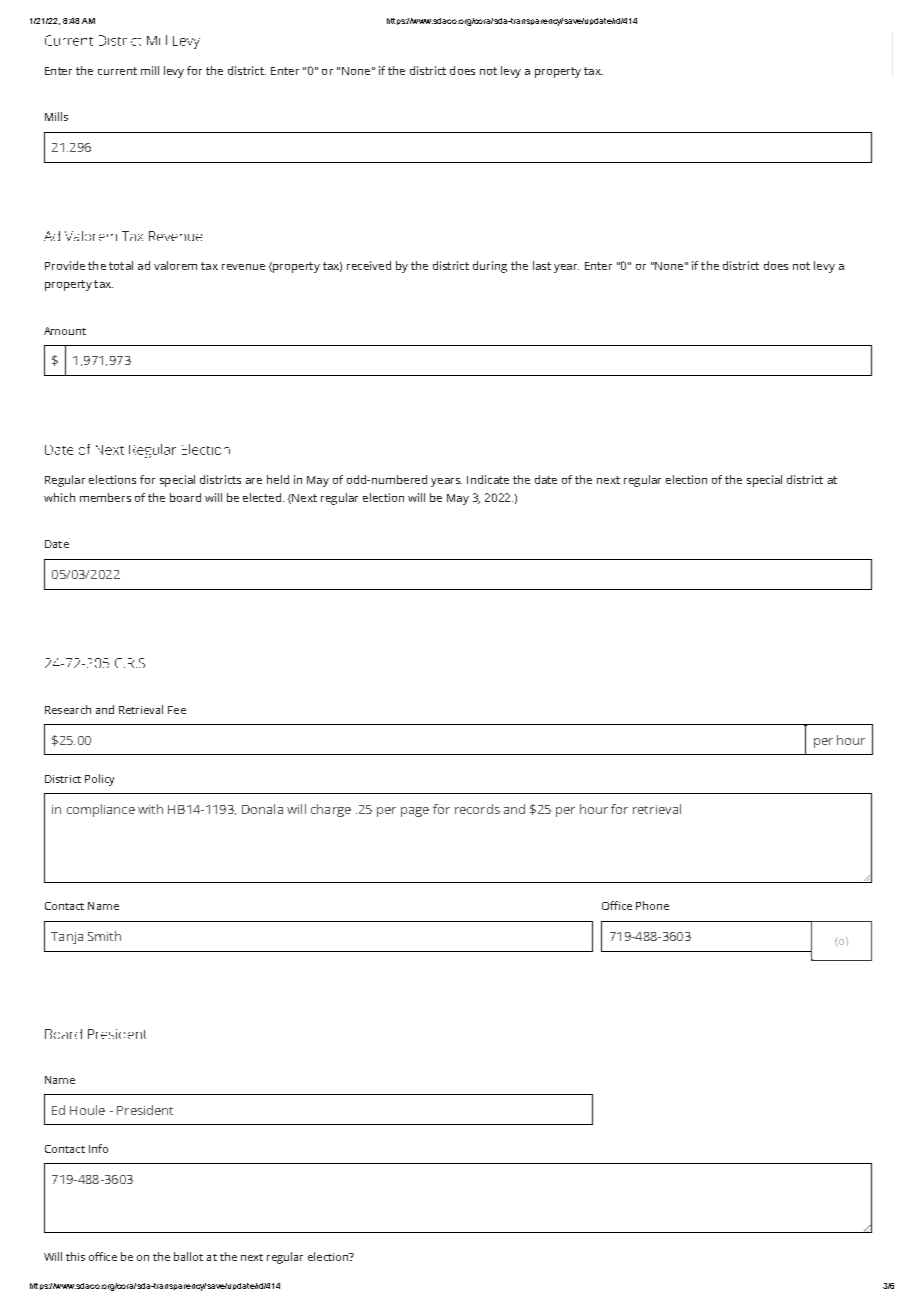 The image size is (924, 1308). What do you see at coordinates (188, 1256) in the page?
I see `ballot` at bounding box center [188, 1256].
